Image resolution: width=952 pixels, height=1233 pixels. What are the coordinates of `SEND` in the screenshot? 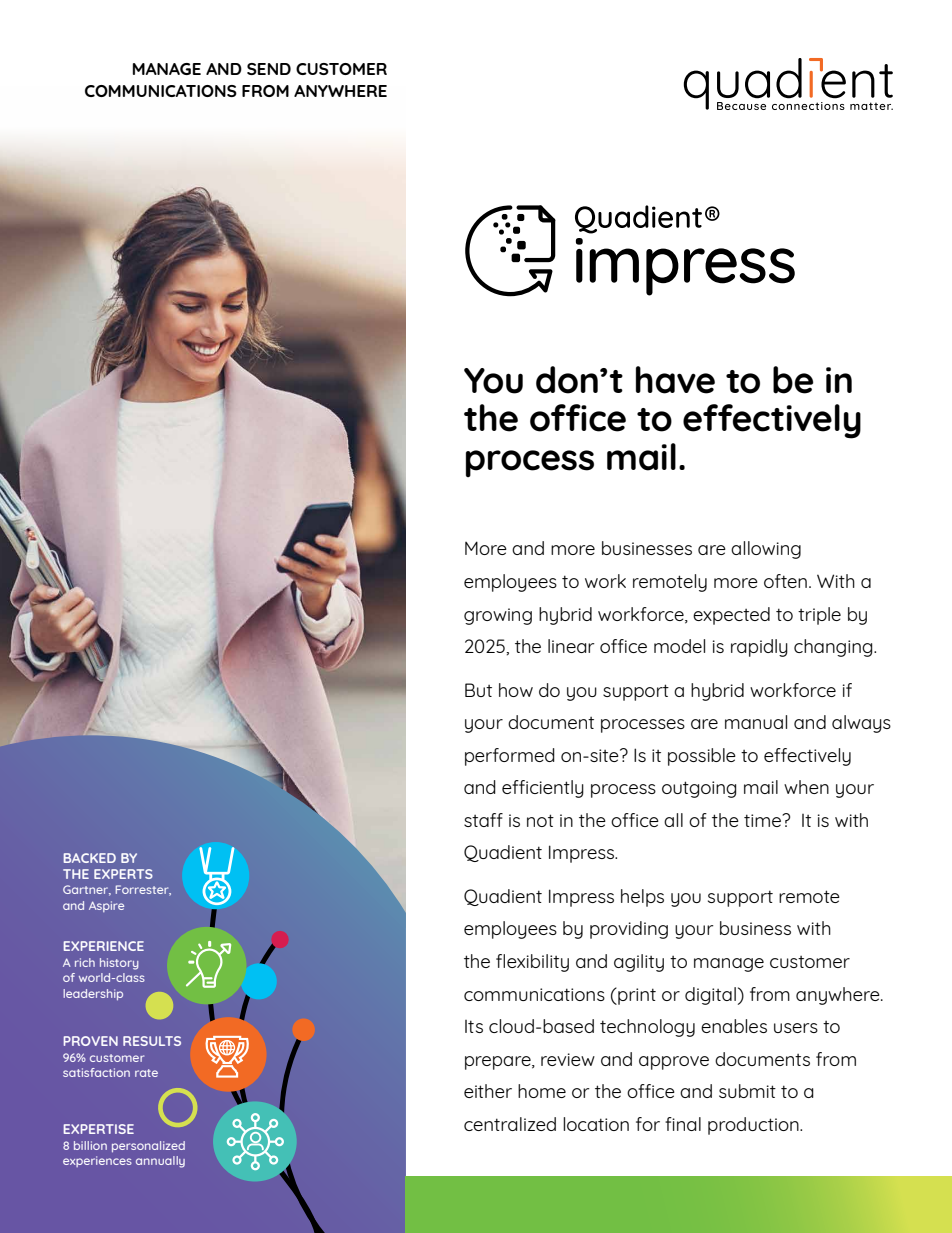 It's located at (269, 69).
